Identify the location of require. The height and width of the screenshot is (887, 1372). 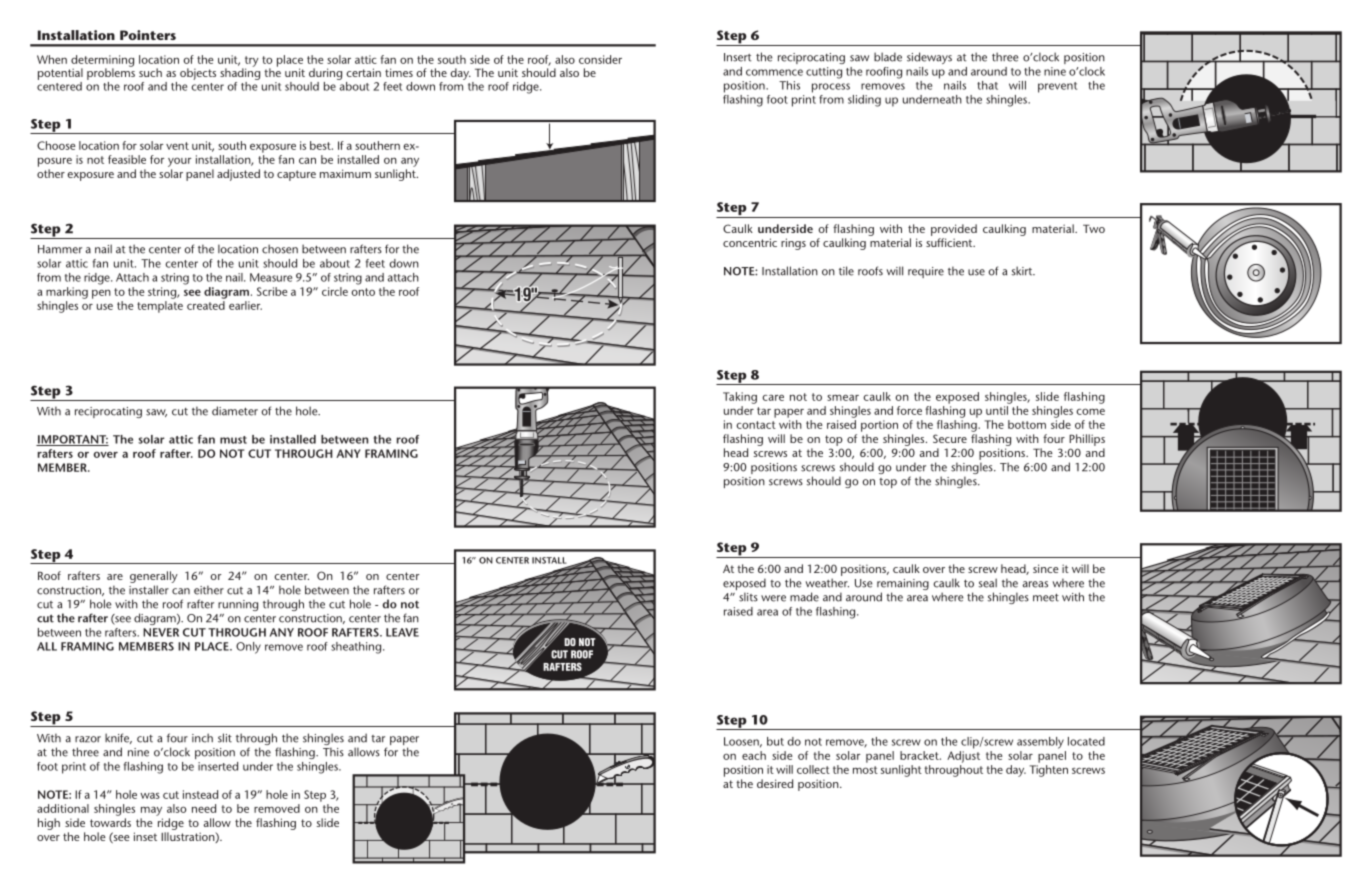
(926, 272).
